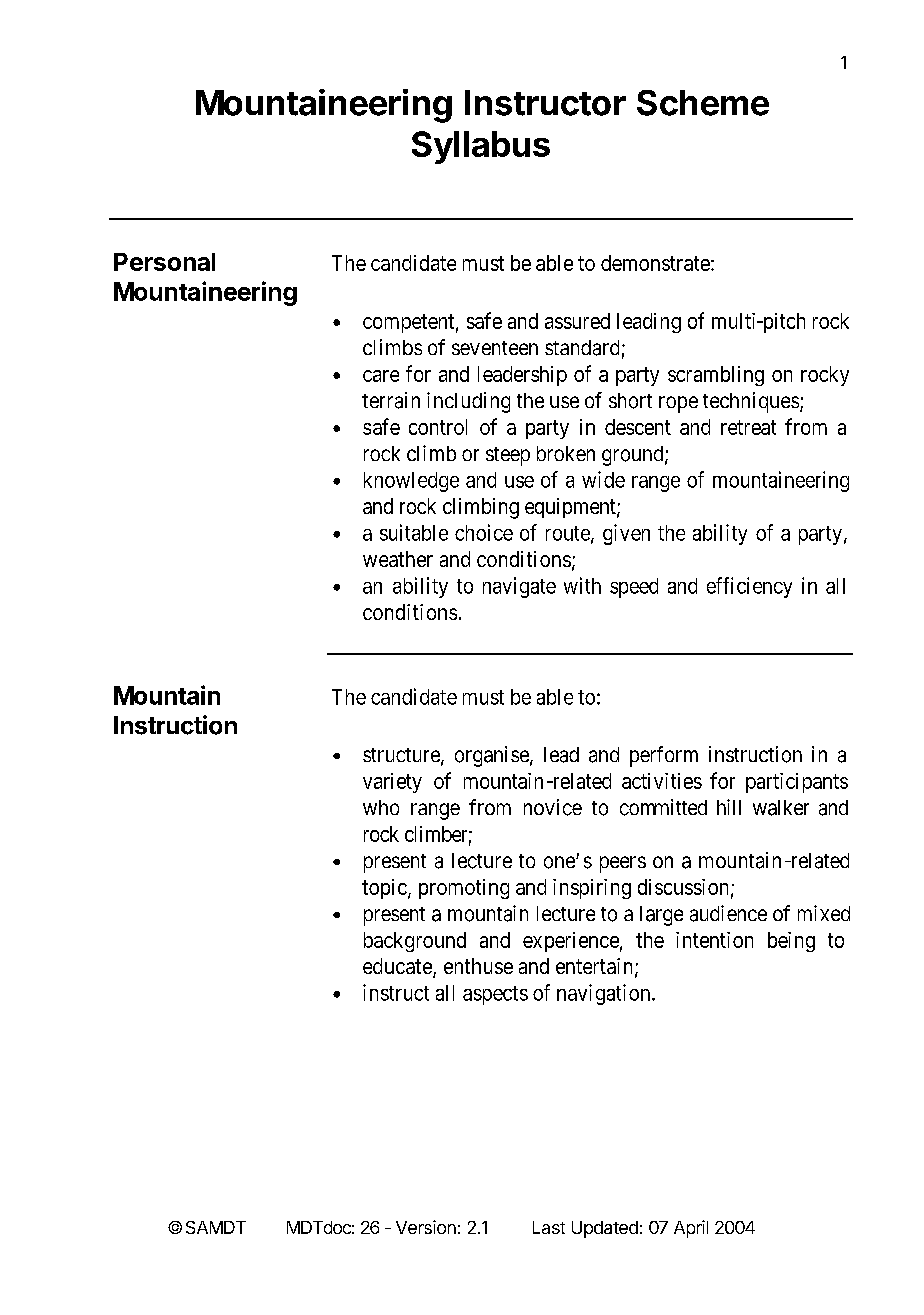 The height and width of the image is (1315, 924). What do you see at coordinates (426, 1227) in the image?
I see `Version` at bounding box center [426, 1227].
